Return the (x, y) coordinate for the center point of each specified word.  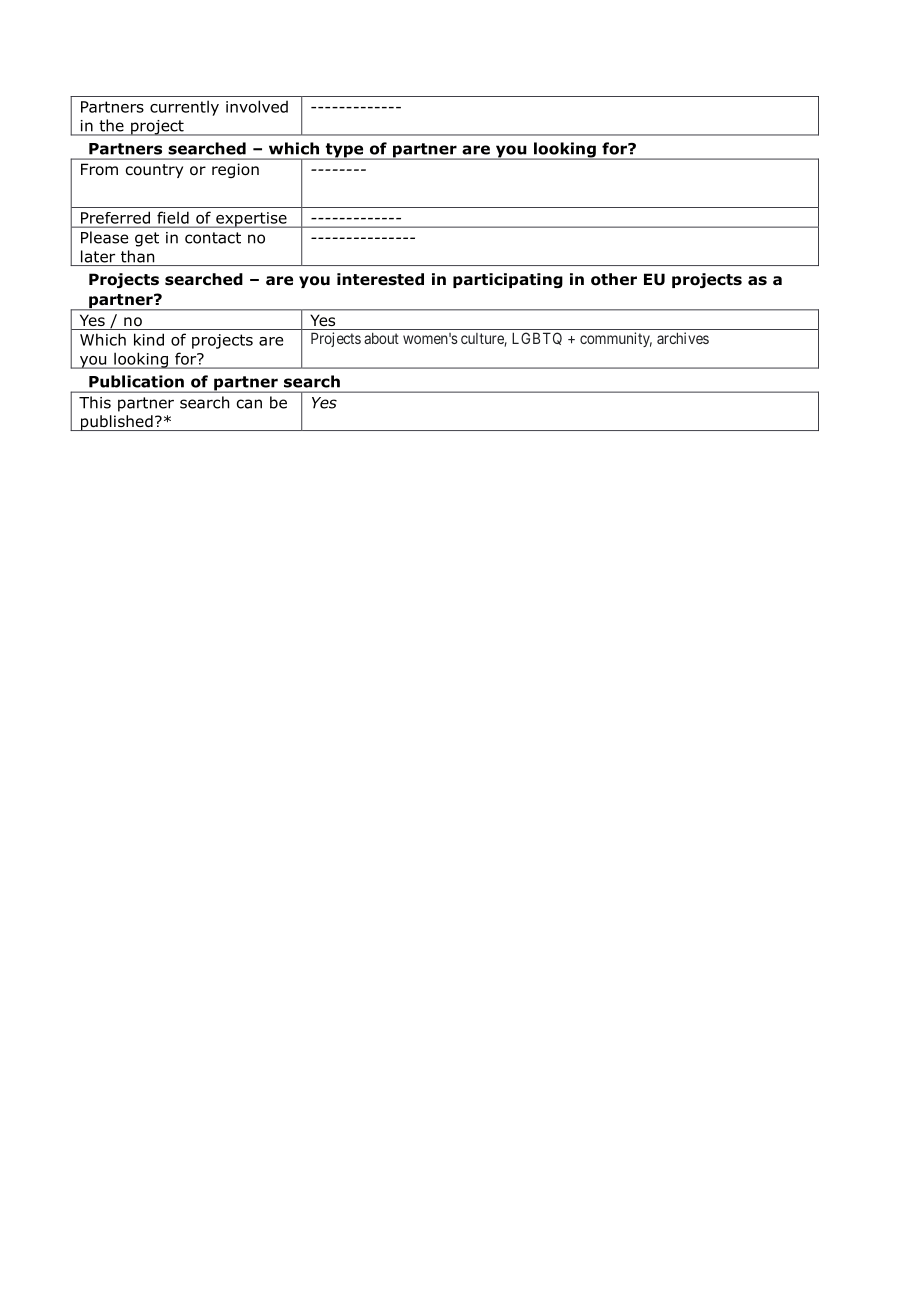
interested (380, 279)
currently (184, 108)
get (147, 239)
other (614, 279)
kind (149, 339)
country (154, 171)
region (235, 170)
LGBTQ (537, 338)
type (344, 151)
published (116, 423)
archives (683, 338)
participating (508, 280)
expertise (251, 220)
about (381, 338)
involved (257, 106)
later (98, 256)
